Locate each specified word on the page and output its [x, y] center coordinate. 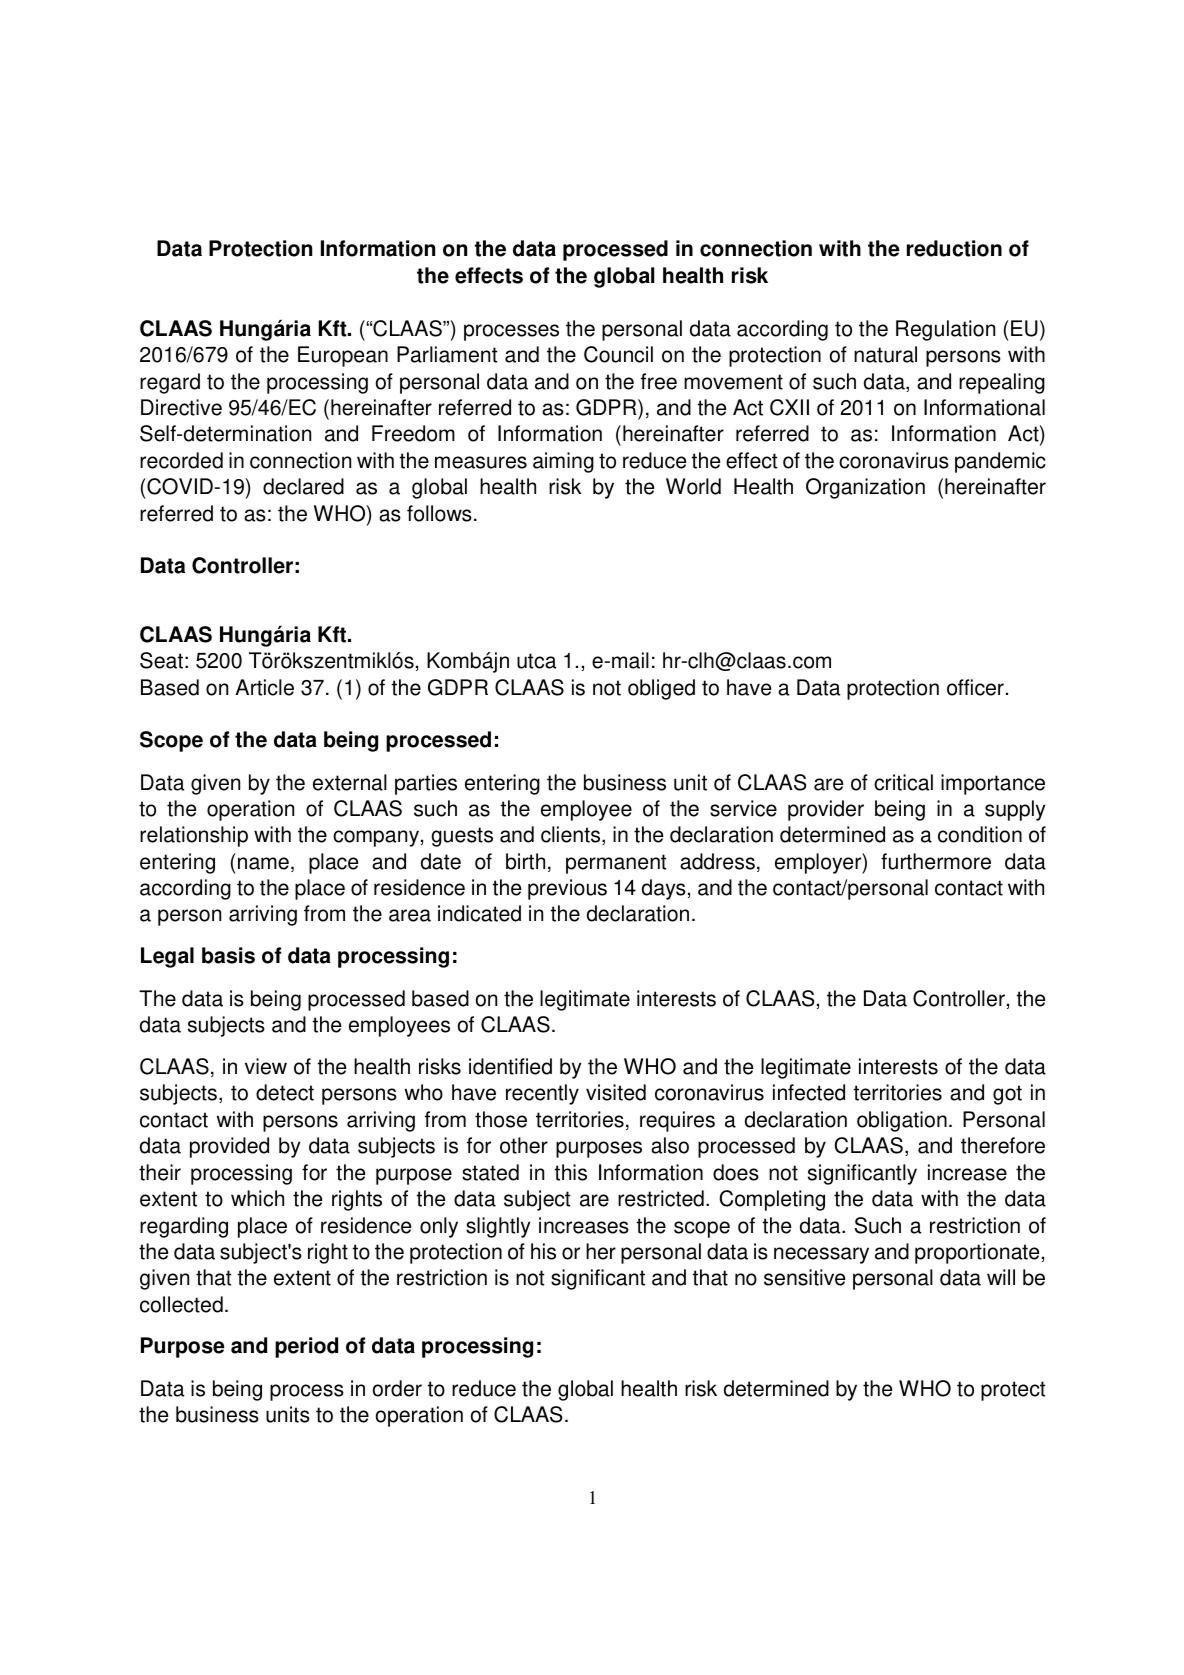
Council [618, 354]
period [306, 1347]
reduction [954, 248]
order [397, 1388]
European [343, 356]
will [1001, 1277]
